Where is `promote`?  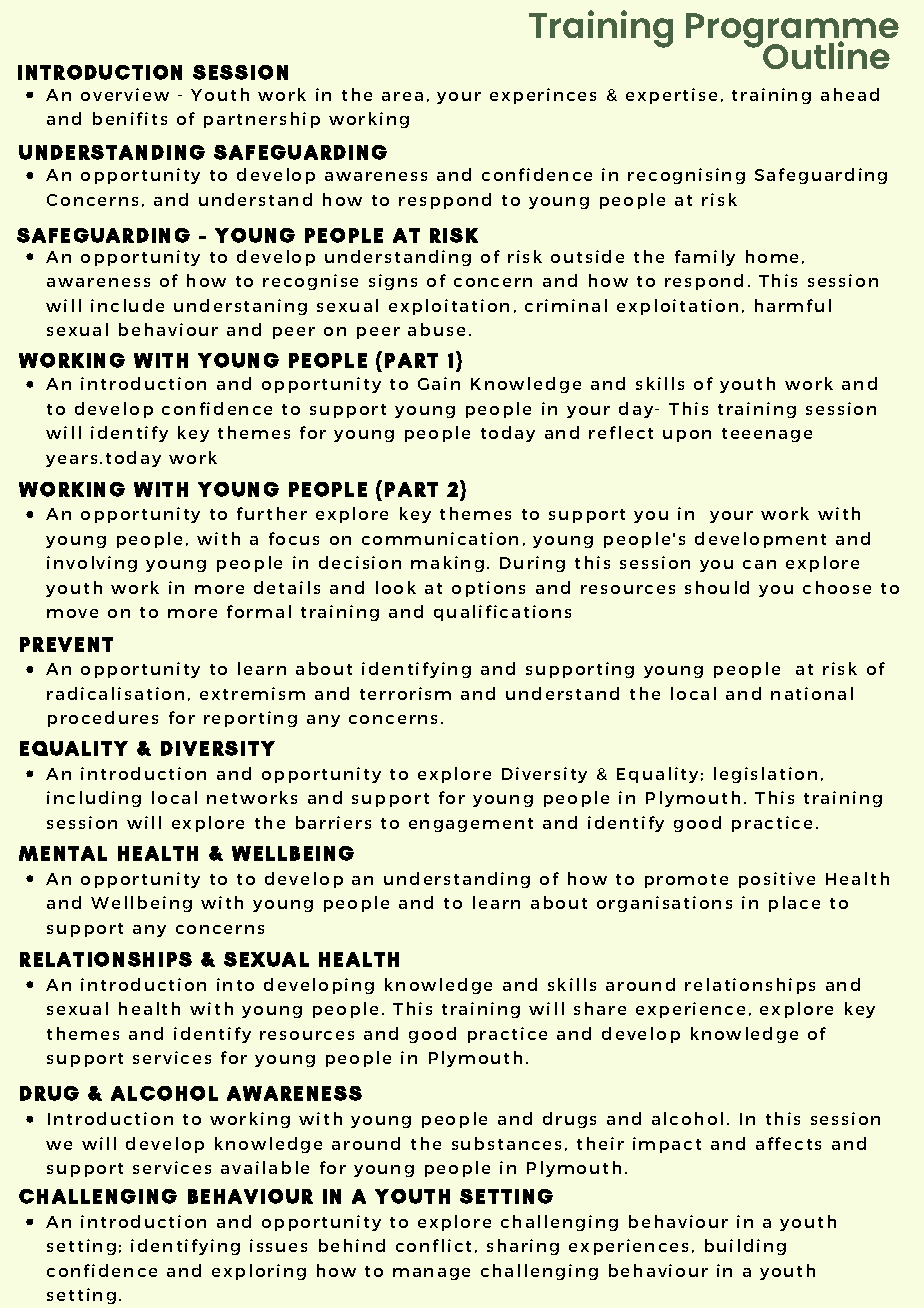 promote is located at coordinates (686, 881).
